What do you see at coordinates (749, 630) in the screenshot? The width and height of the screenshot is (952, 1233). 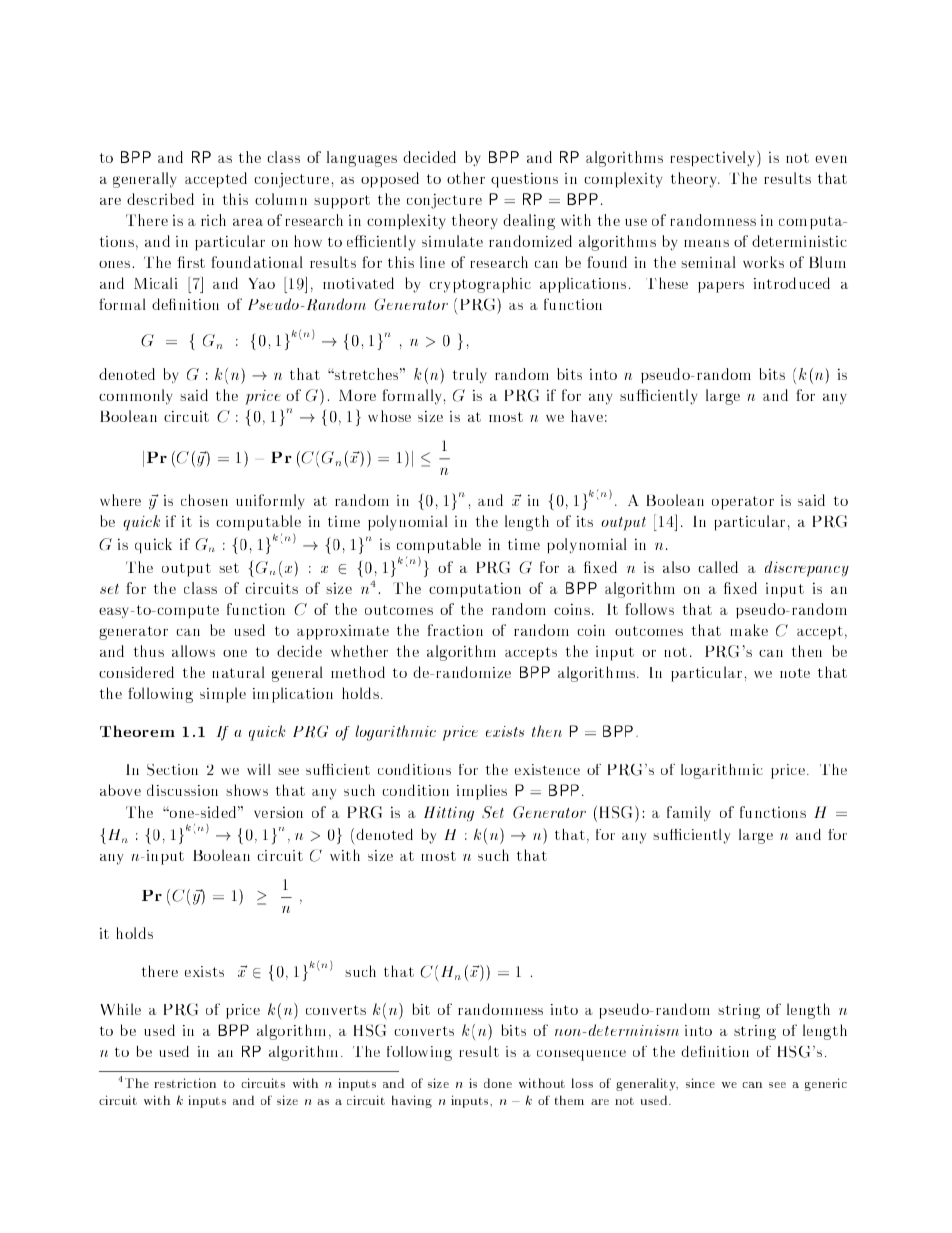 I see `make` at bounding box center [749, 630].
